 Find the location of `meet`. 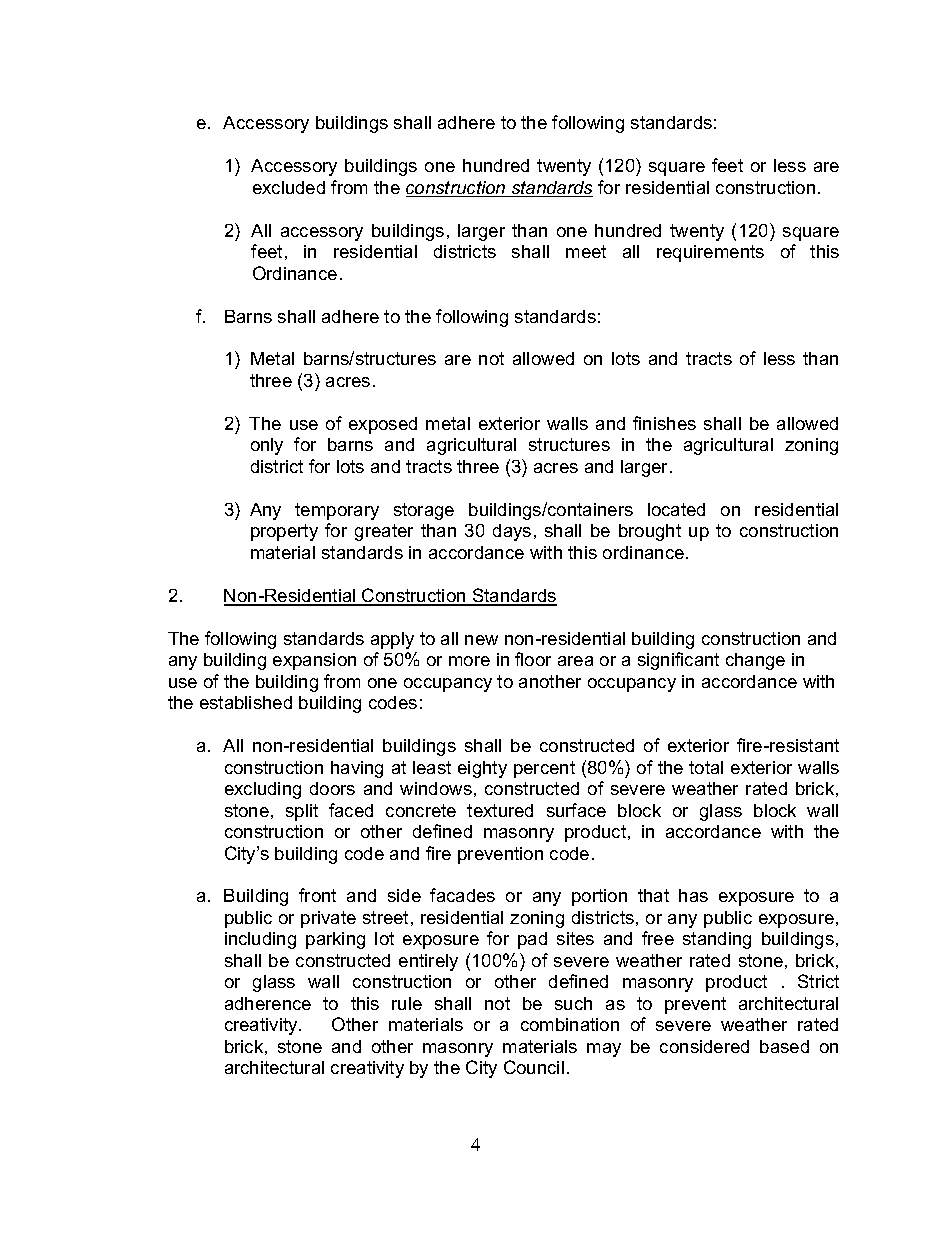

meet is located at coordinates (586, 251).
